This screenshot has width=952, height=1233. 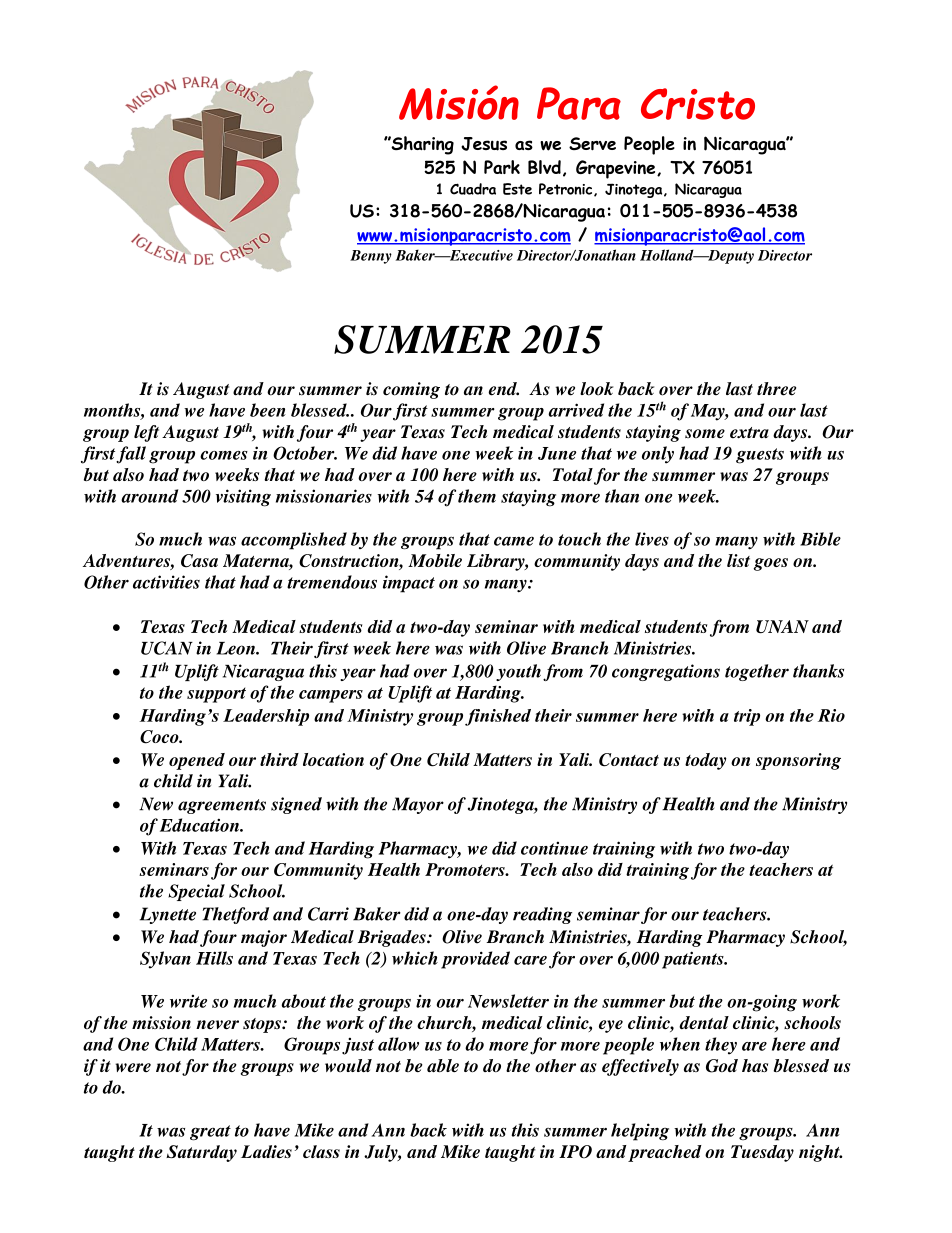 What do you see at coordinates (502, 167) in the screenshot?
I see `Park` at bounding box center [502, 167].
